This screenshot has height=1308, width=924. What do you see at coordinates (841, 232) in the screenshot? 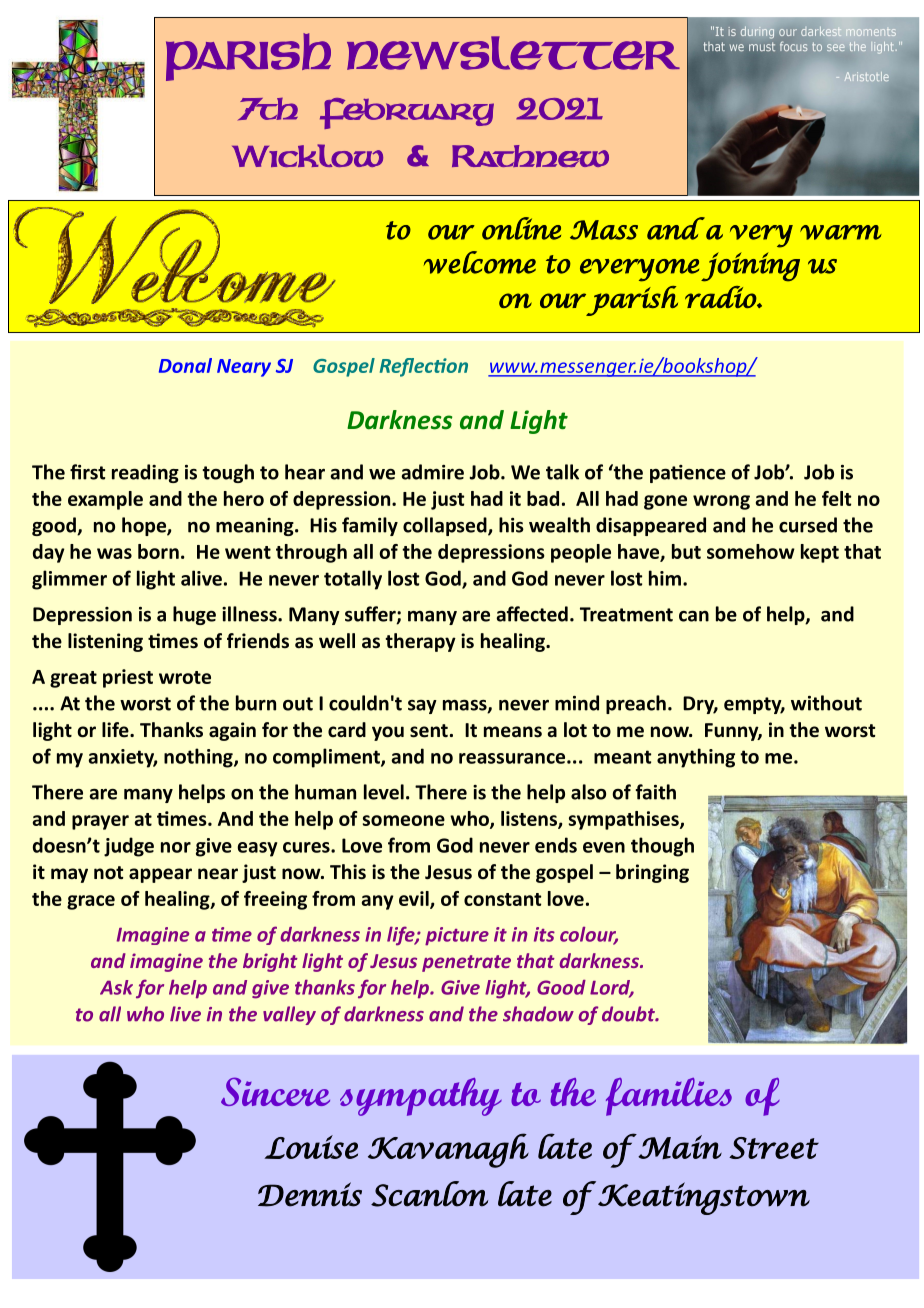
I see `warm` at bounding box center [841, 232].
